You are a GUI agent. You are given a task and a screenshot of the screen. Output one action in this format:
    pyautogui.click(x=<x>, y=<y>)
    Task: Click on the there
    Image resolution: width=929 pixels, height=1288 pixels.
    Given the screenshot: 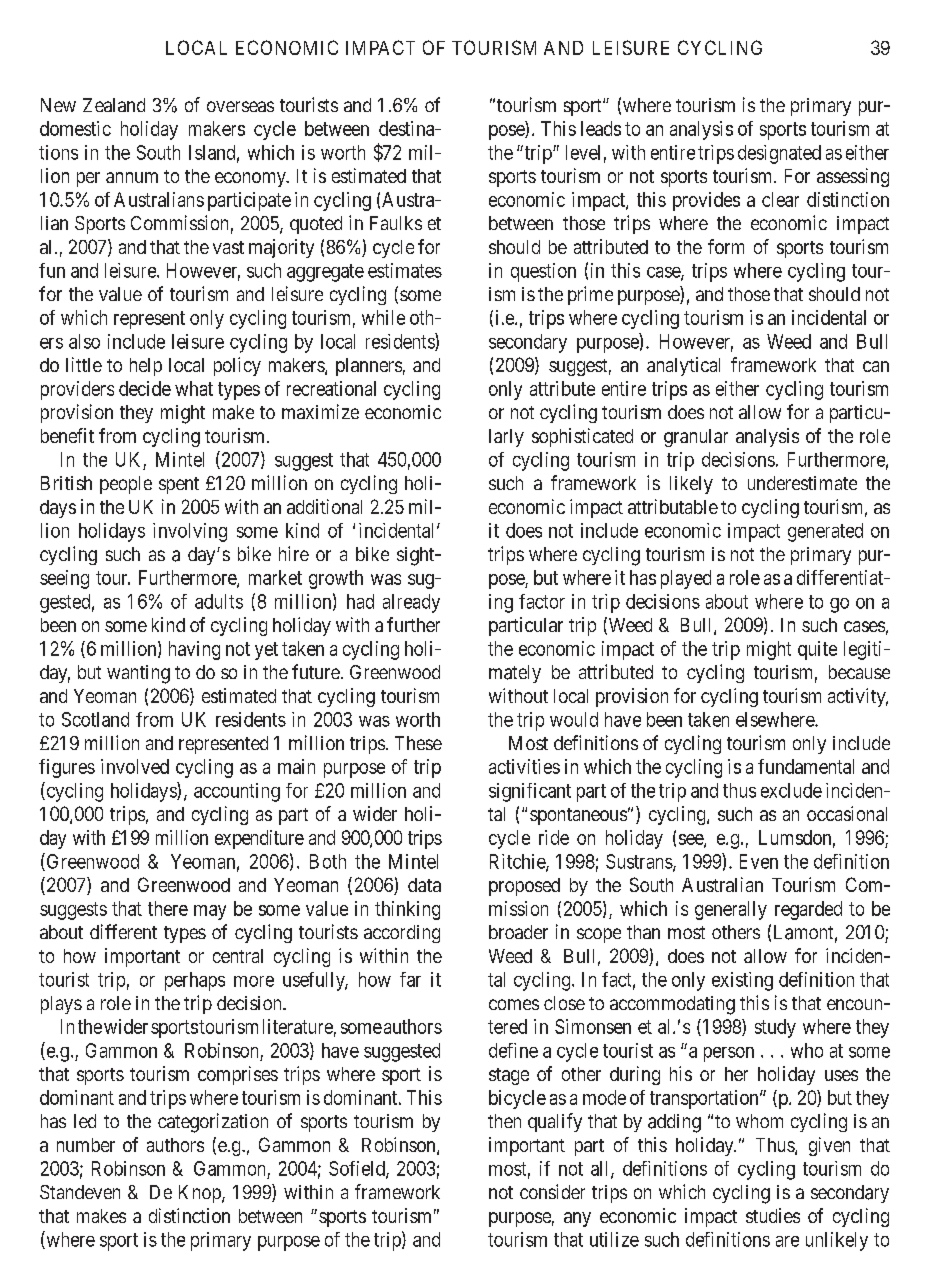 What is the action you would take?
    pyautogui.click(x=168, y=908)
